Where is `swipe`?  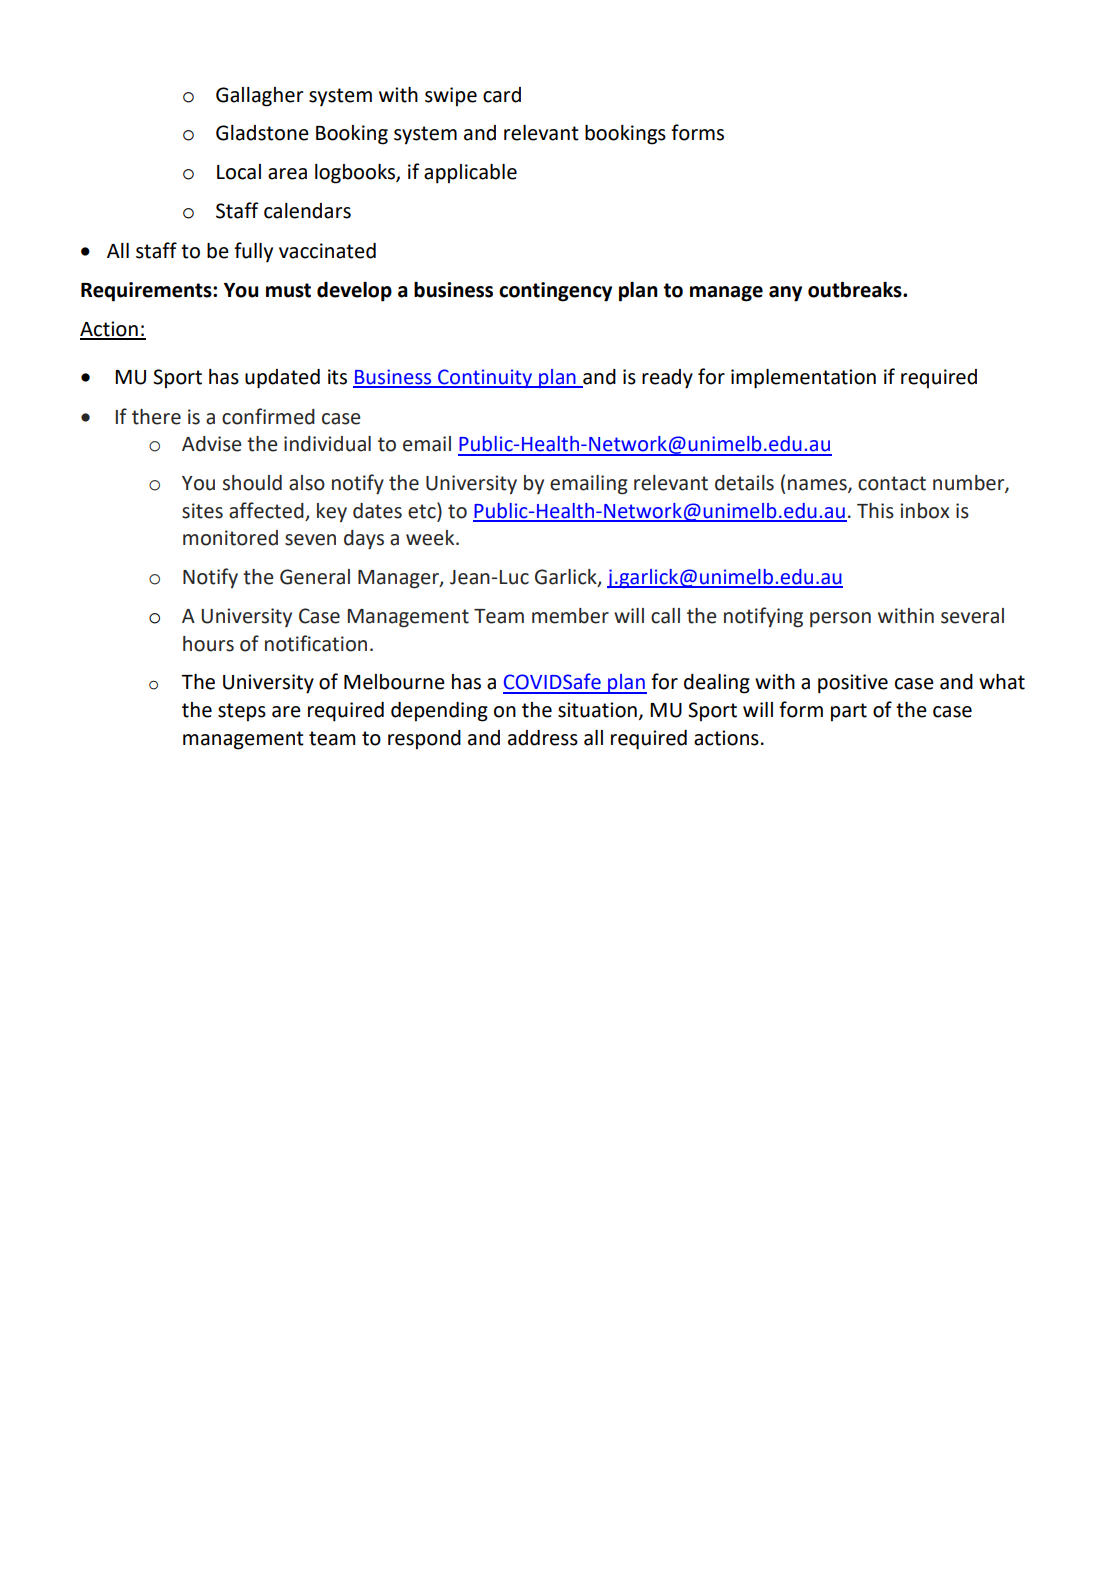
swipe is located at coordinates (451, 97).
